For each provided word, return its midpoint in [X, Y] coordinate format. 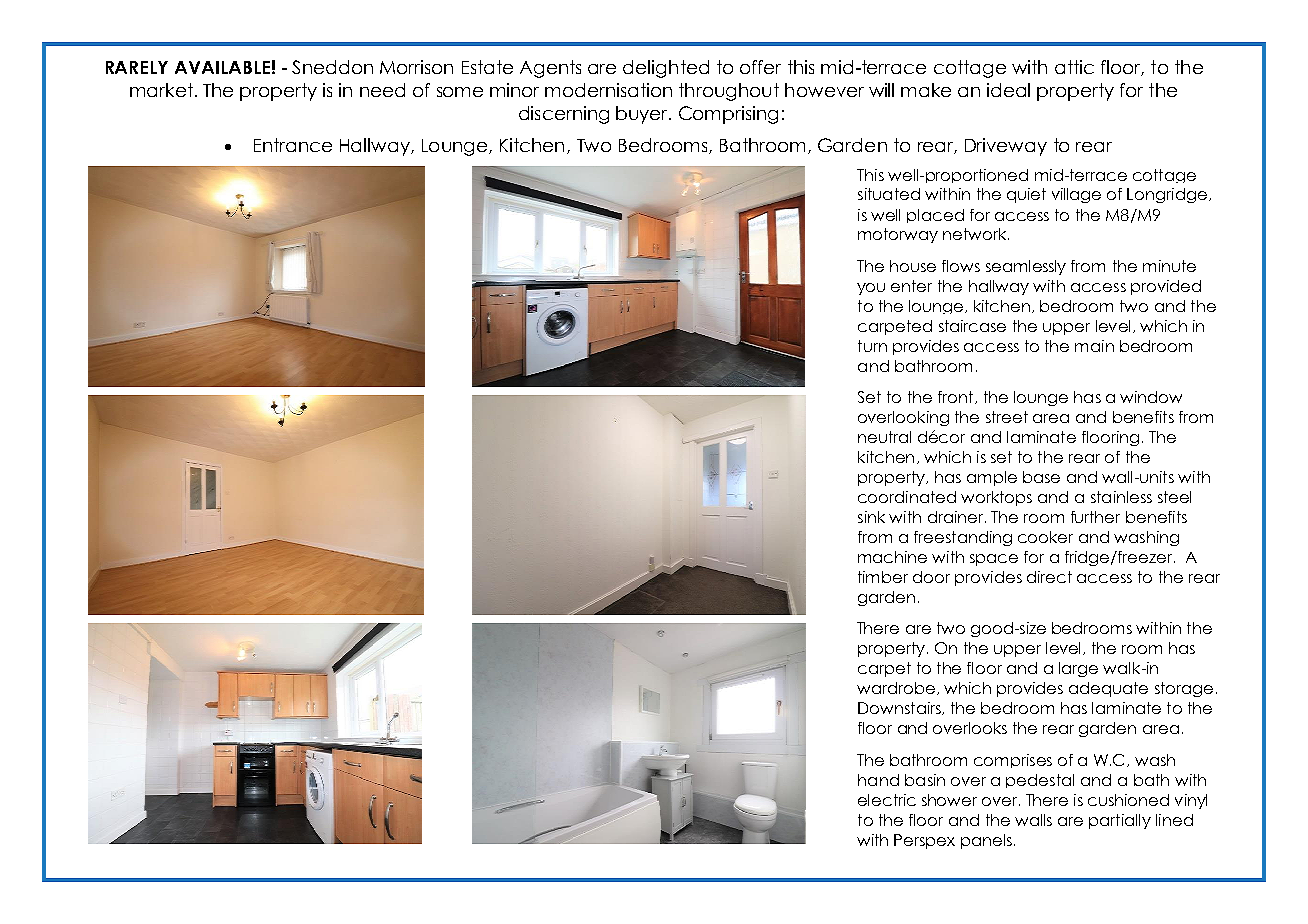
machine [892, 557]
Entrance [293, 145]
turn [872, 346]
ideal [1008, 90]
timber [883, 577]
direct [1049, 577]
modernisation [608, 90]
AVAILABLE [222, 67]
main [1094, 346]
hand [878, 780]
